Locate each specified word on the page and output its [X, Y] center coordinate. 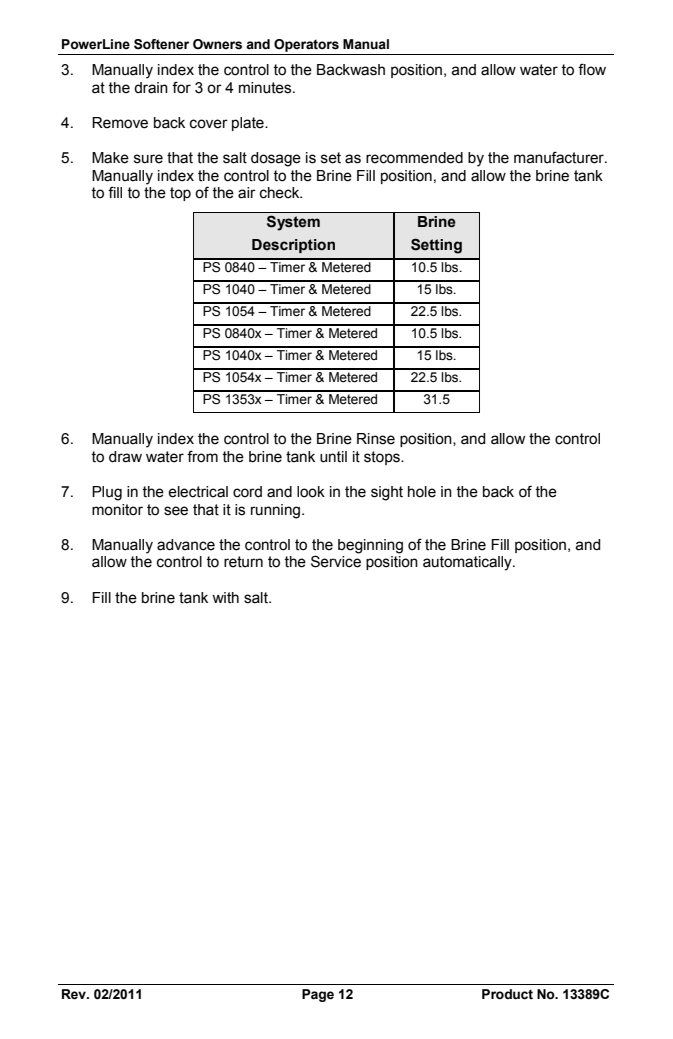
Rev [75, 994]
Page [318, 995]
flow [592, 69]
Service [336, 561]
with [225, 598]
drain [151, 88]
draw [125, 457]
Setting [436, 246]
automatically [468, 563]
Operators [306, 45]
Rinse [376, 439]
